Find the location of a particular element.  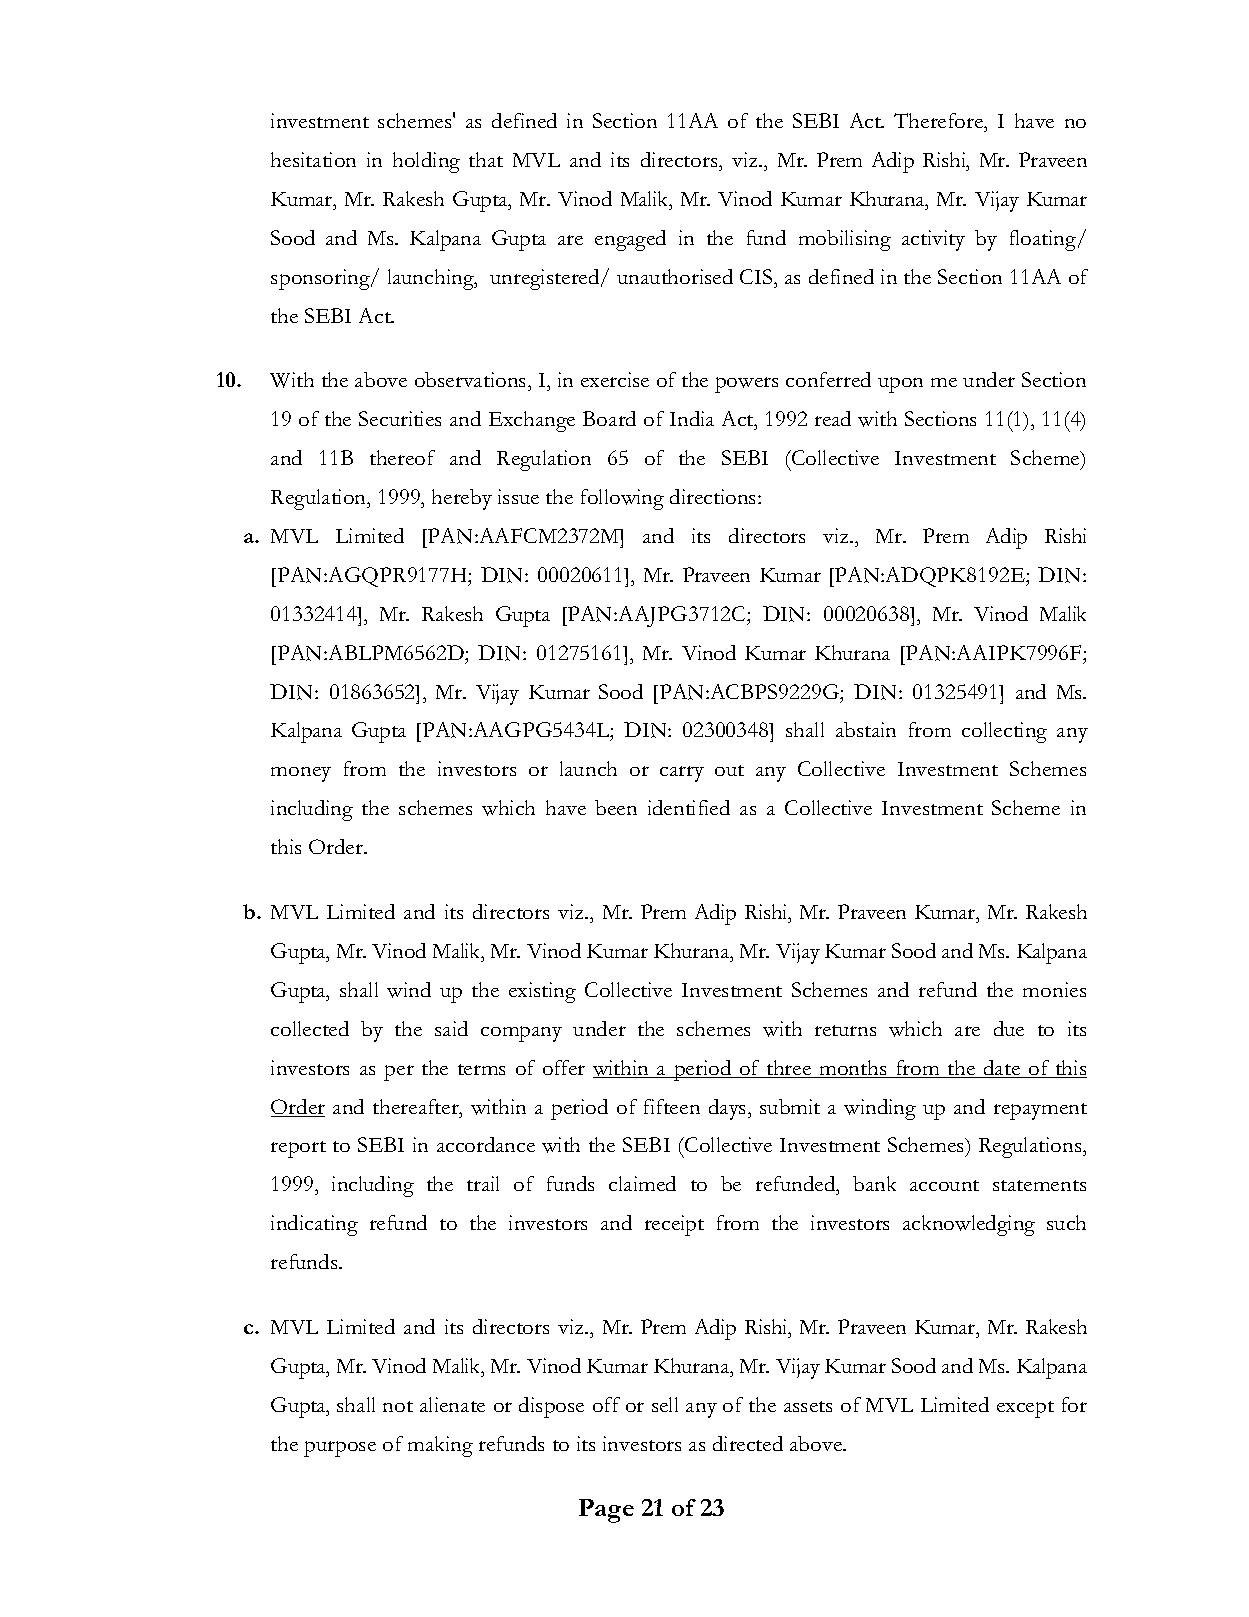

engaged is located at coordinates (630, 240).
